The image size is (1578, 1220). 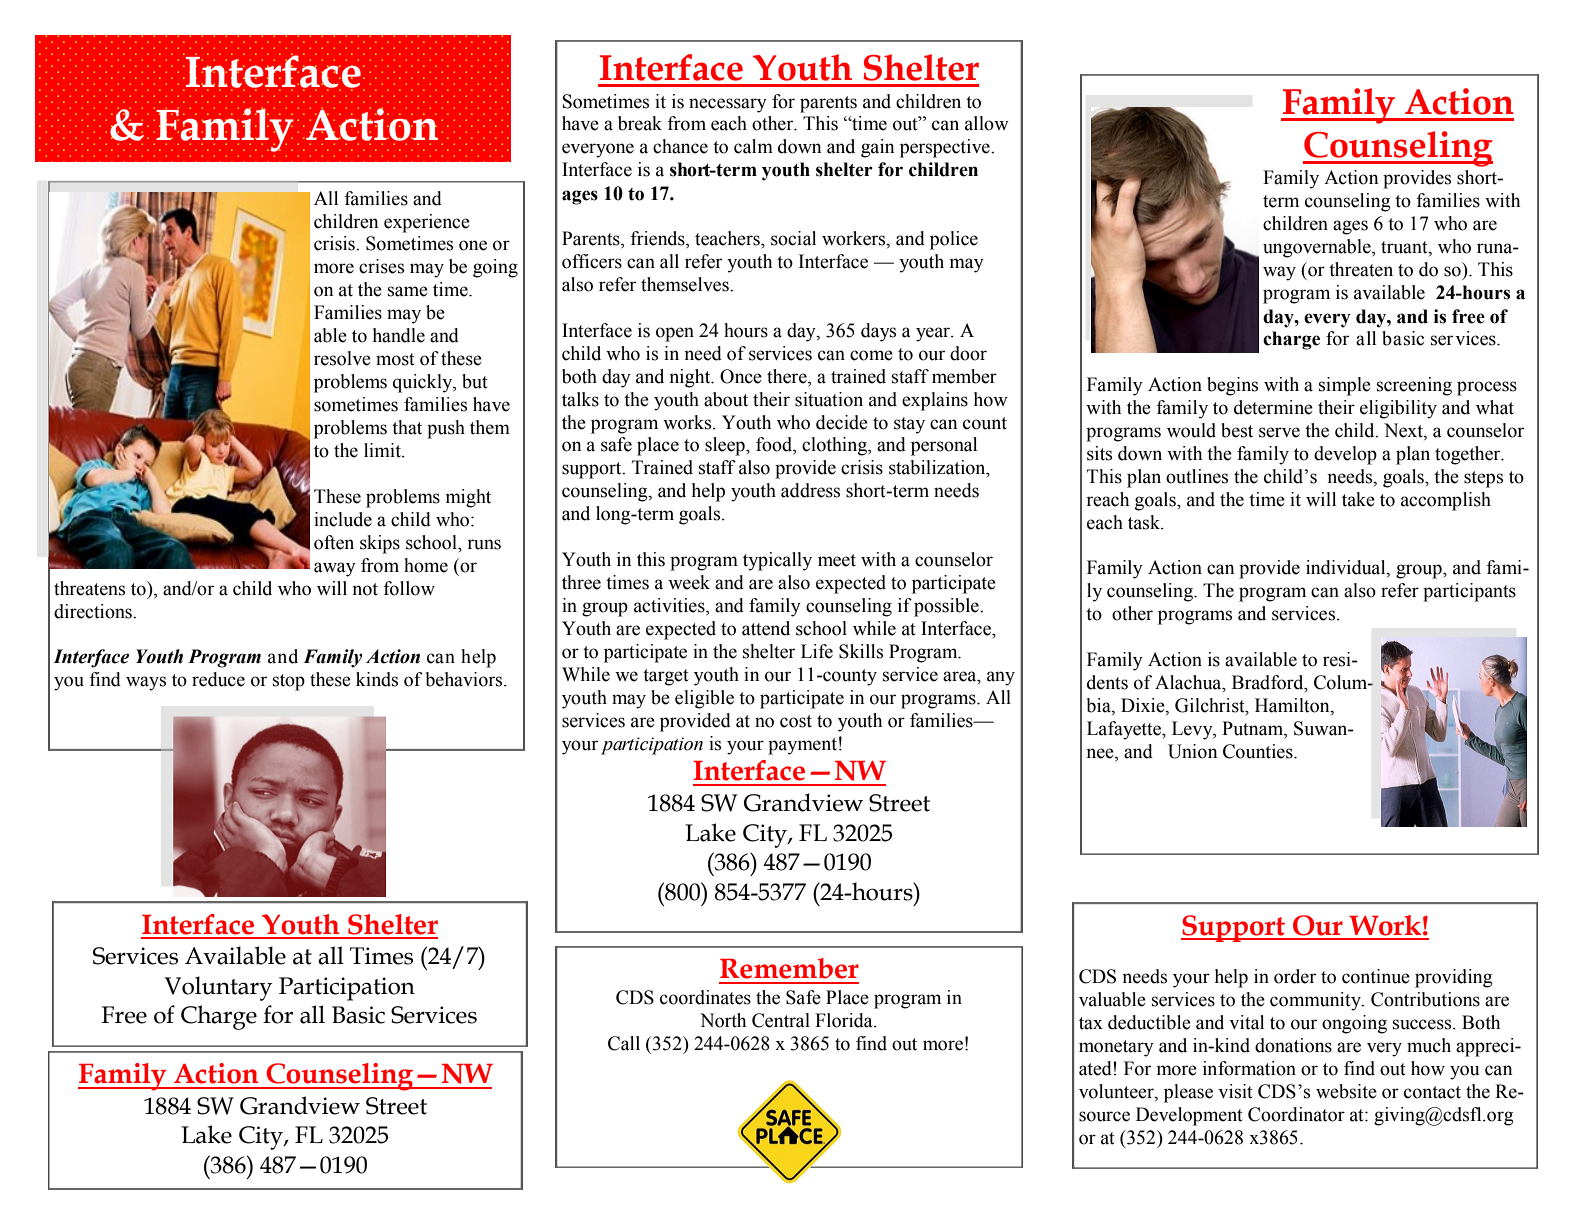 What do you see at coordinates (835, 446) in the screenshot?
I see `clothing` at bounding box center [835, 446].
